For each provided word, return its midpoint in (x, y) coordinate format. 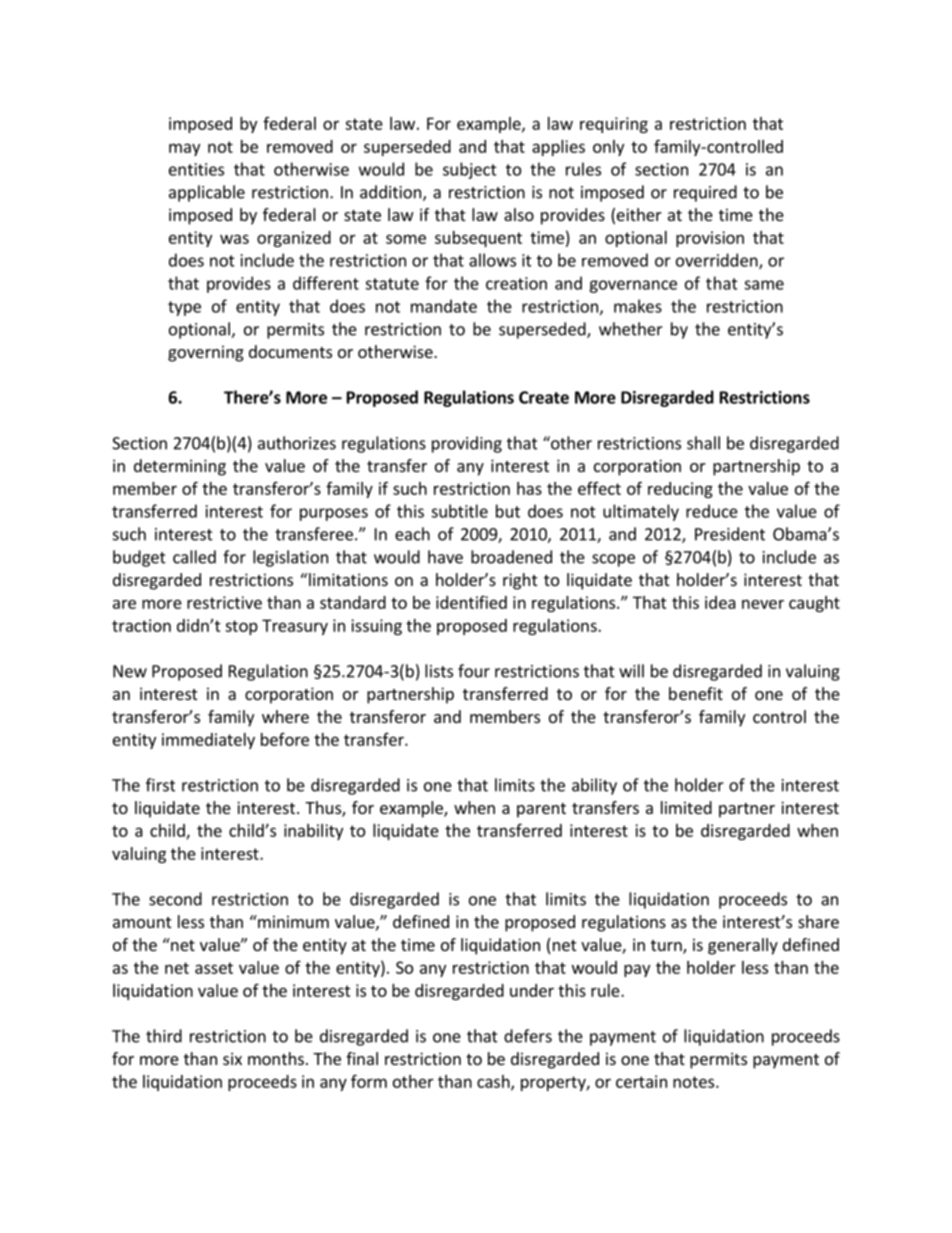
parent (541, 810)
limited (686, 807)
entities (196, 169)
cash (494, 1082)
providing (467, 444)
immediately (208, 741)
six (232, 1058)
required (705, 193)
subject (470, 170)
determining (180, 467)
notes (695, 1082)
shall (703, 443)
